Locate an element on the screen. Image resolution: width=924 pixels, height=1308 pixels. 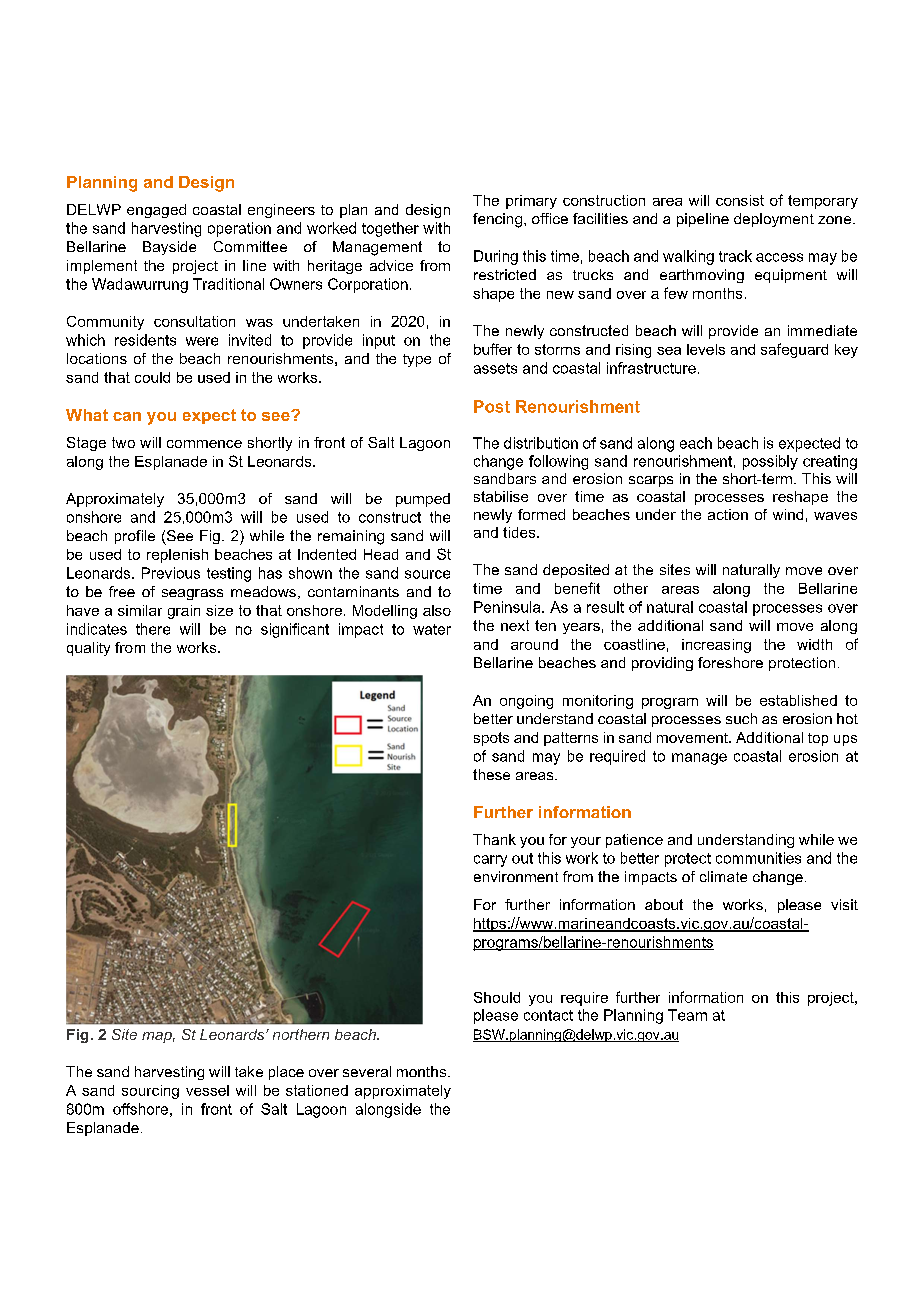
engaged is located at coordinates (156, 211).
